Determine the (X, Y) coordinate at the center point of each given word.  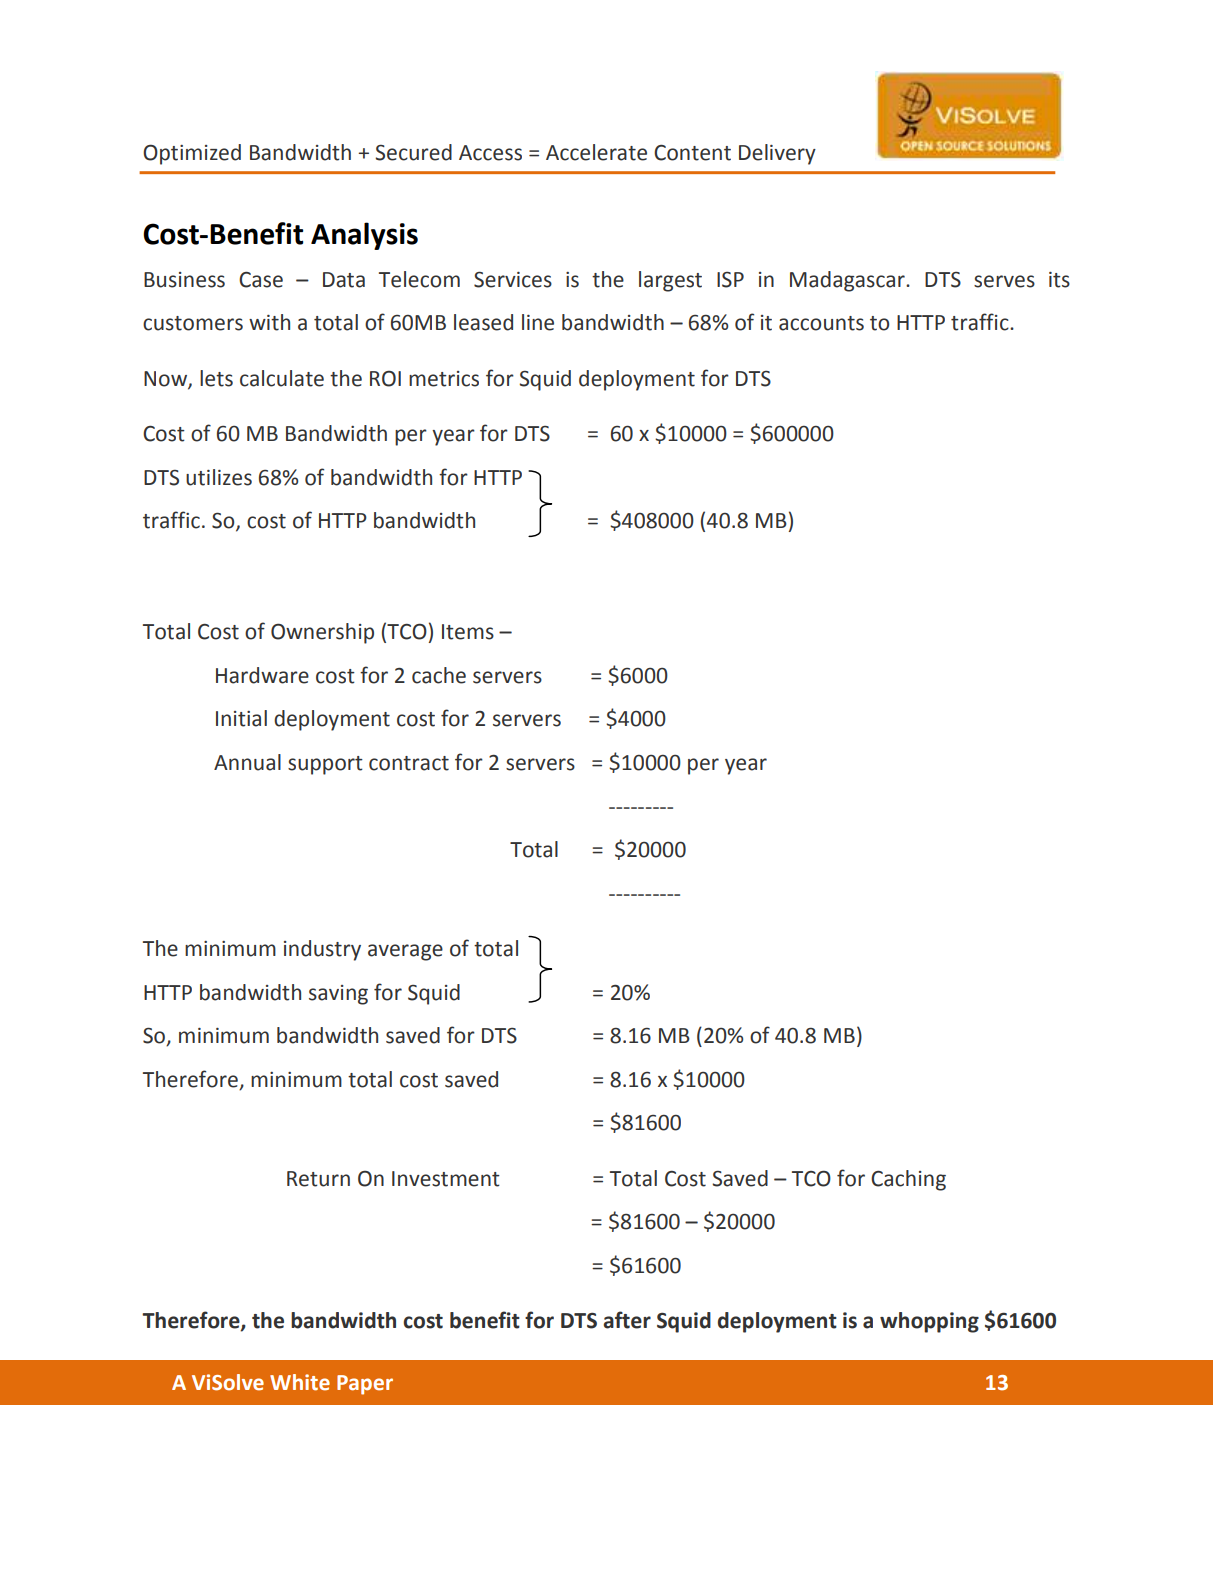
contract (409, 763)
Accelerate (596, 152)
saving (338, 995)
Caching (908, 1180)
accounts (821, 323)
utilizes (219, 477)
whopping (929, 1322)
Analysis (364, 236)
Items (468, 632)
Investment (446, 1179)
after (627, 1320)
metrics (444, 379)
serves (1004, 281)
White (300, 1382)
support (325, 765)
